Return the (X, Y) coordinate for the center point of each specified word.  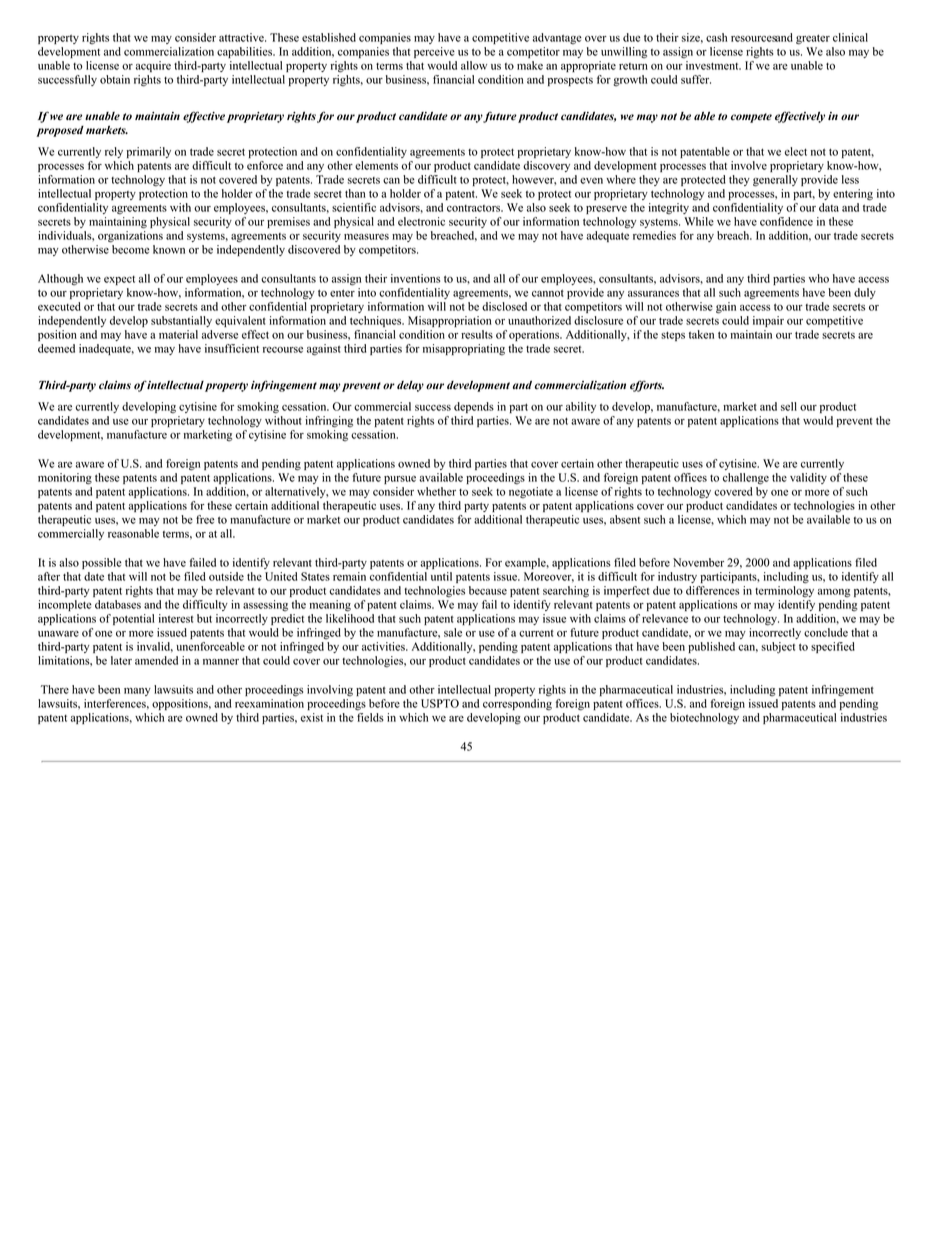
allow (474, 65)
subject (778, 648)
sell (789, 406)
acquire (153, 66)
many (137, 692)
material (178, 334)
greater (813, 39)
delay (410, 386)
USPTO (440, 703)
